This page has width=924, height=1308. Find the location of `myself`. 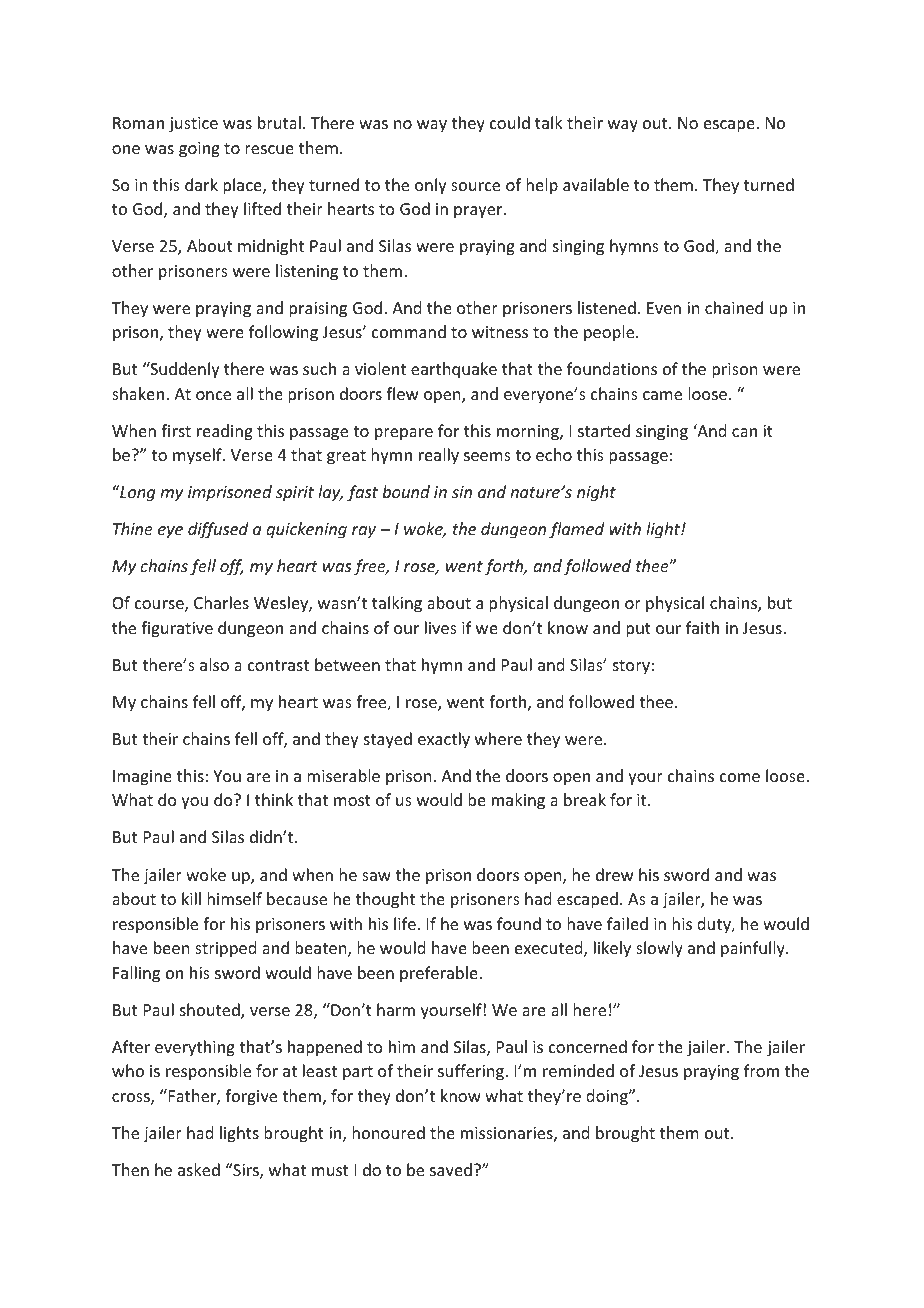

myself is located at coordinates (198, 456).
